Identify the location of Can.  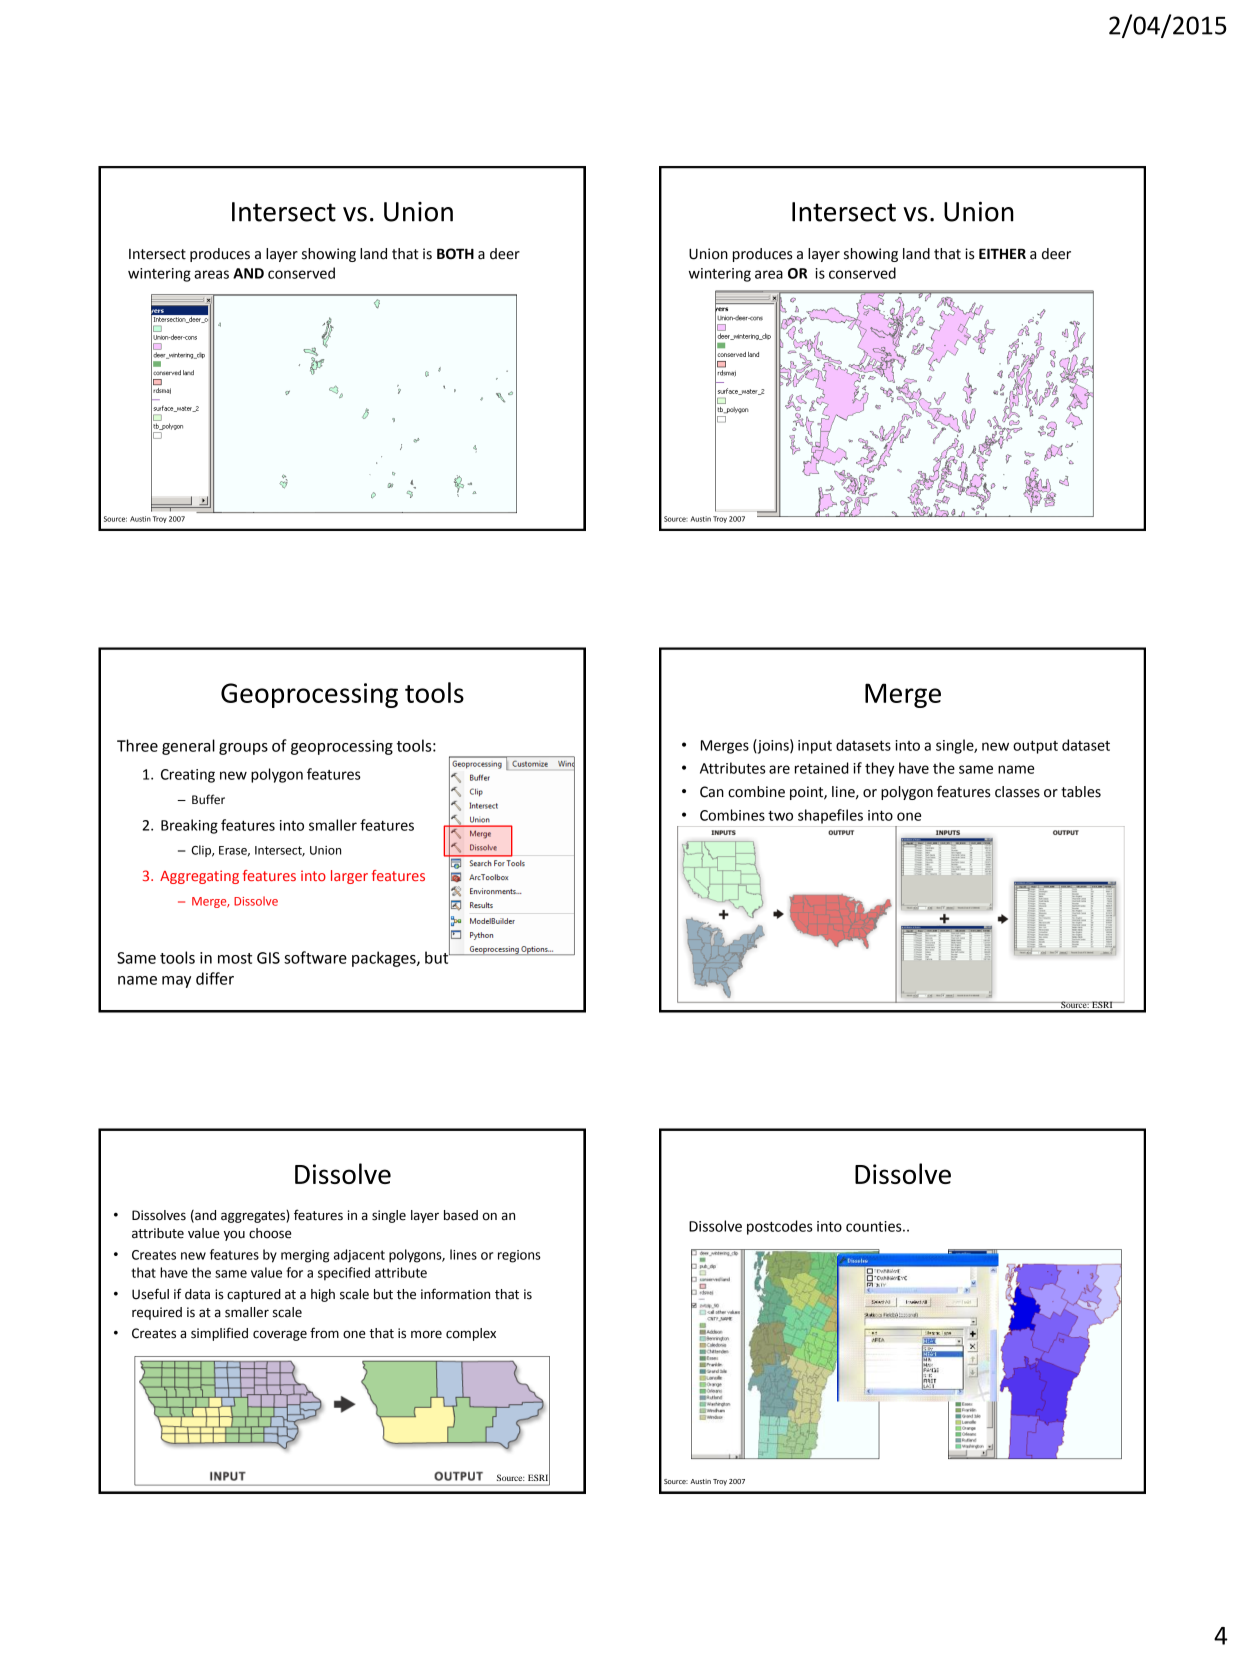
(712, 792).
